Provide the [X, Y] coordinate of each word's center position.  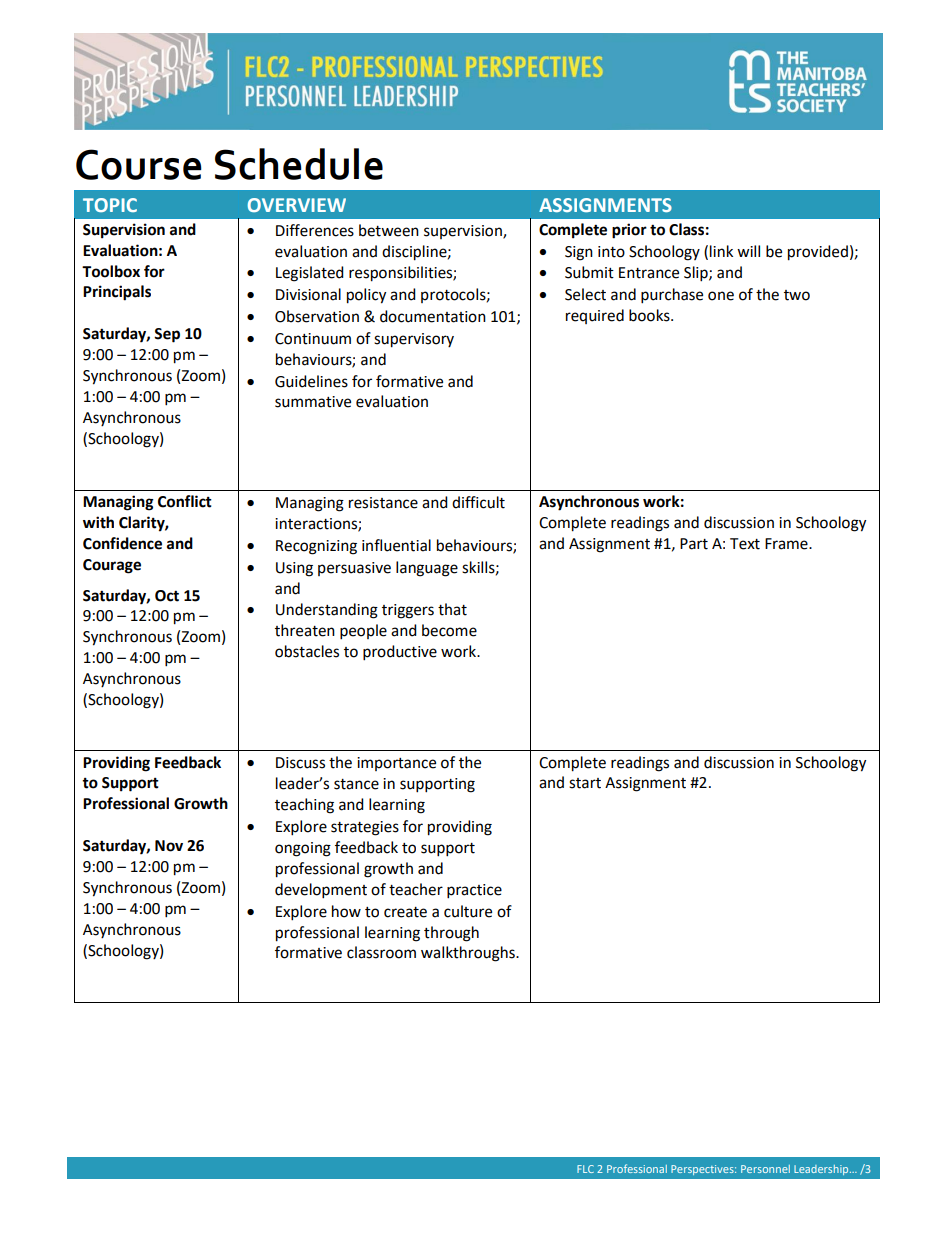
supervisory [414, 340]
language [427, 569]
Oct [167, 596]
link [721, 251]
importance [396, 764]
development [321, 891]
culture [468, 911]
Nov [169, 846]
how [346, 911]
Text [745, 544]
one [721, 296]
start [585, 783]
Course [139, 164]
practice [474, 891]
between [389, 230]
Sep [167, 335]
